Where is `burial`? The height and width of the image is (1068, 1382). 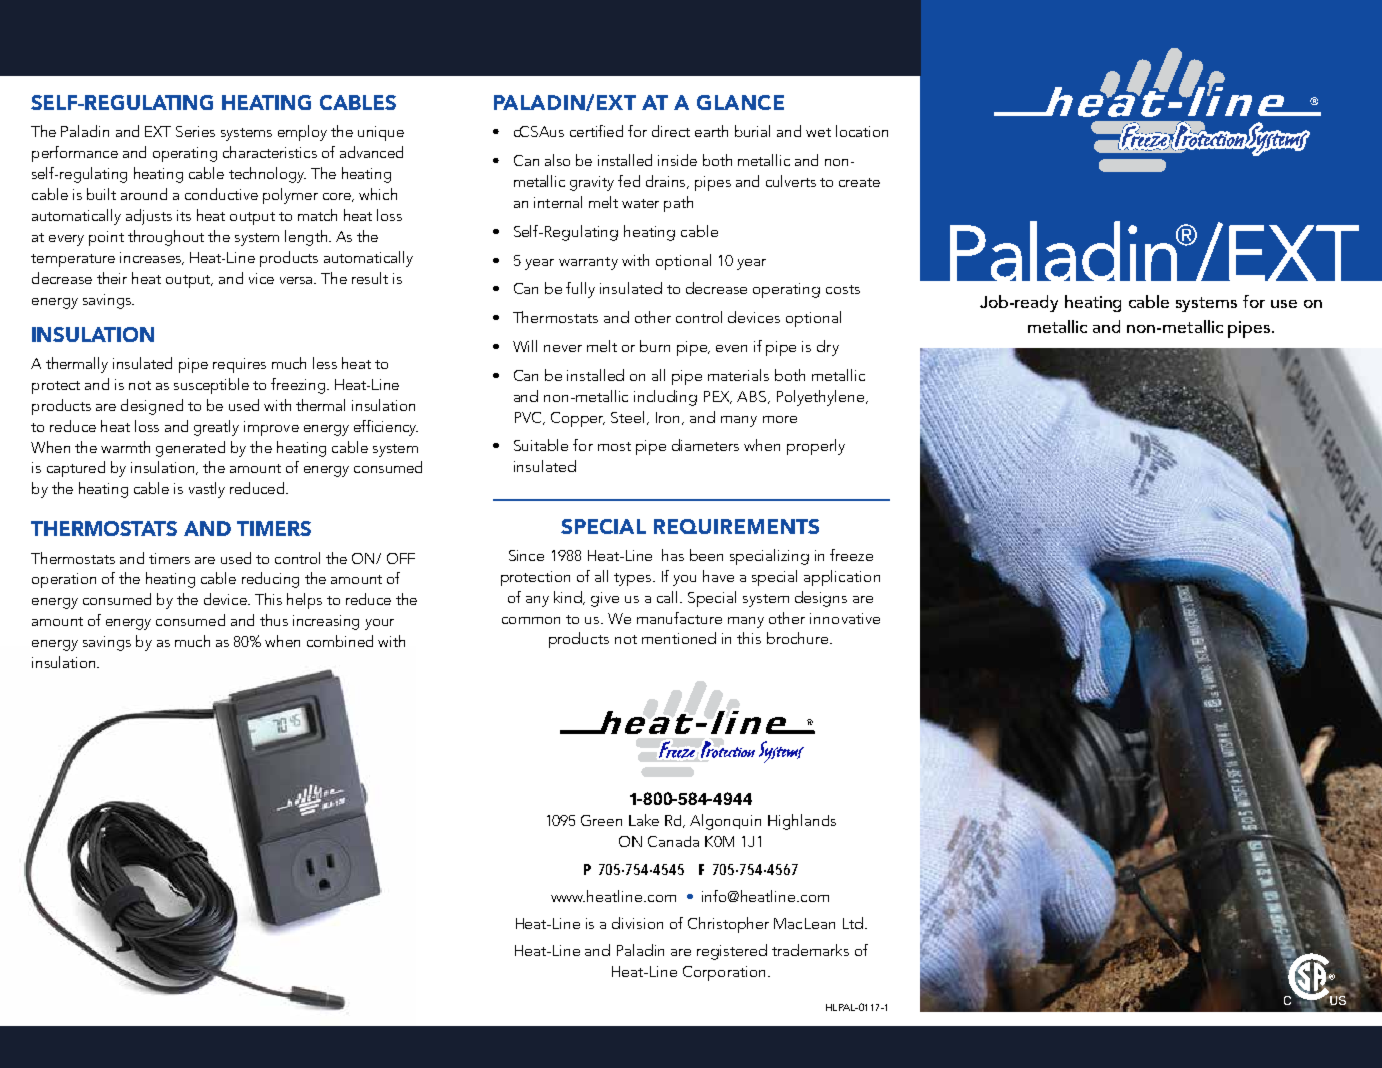 burial is located at coordinates (752, 131).
